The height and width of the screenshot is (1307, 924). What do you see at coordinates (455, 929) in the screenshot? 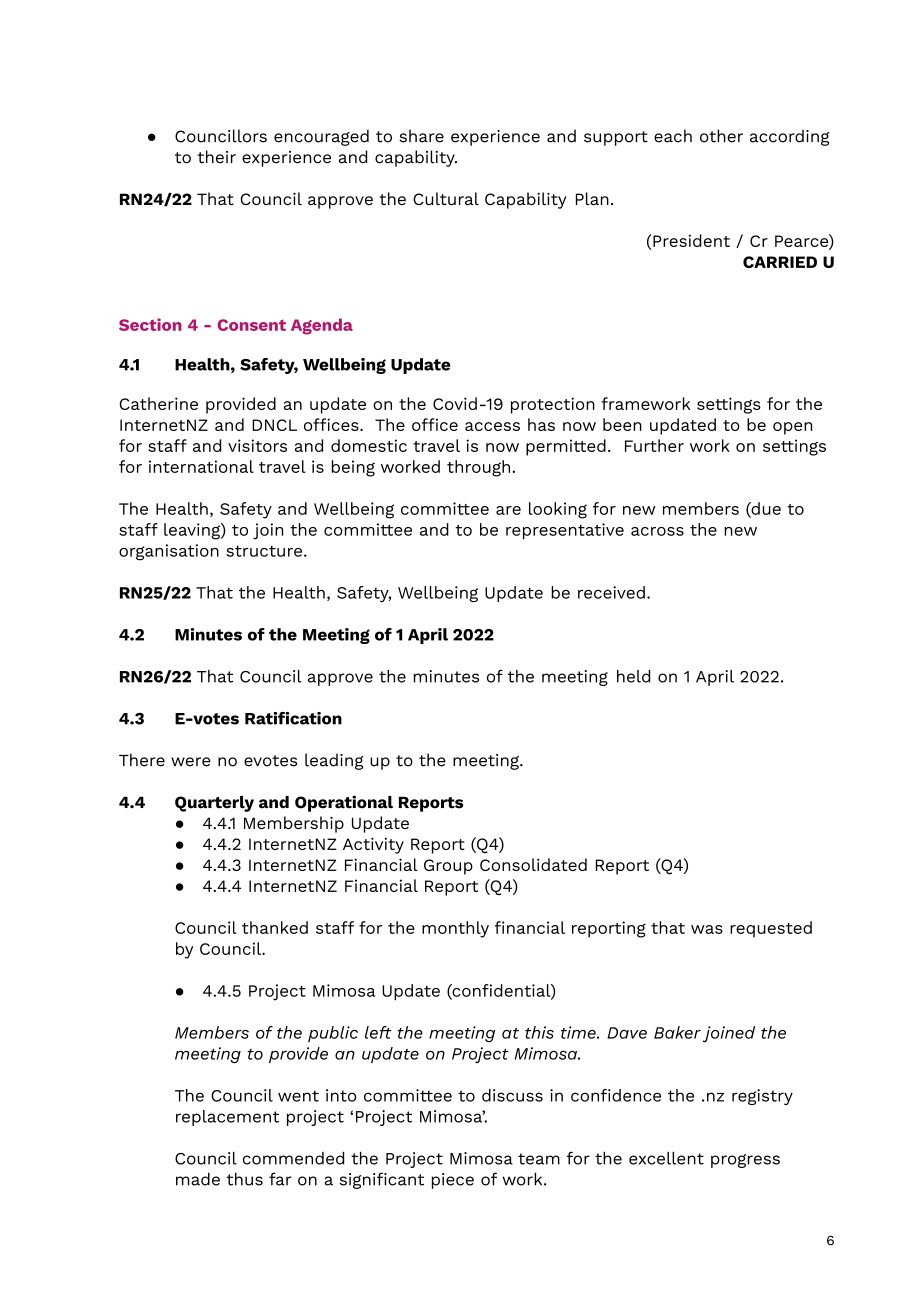
I see `monthly` at bounding box center [455, 929].
